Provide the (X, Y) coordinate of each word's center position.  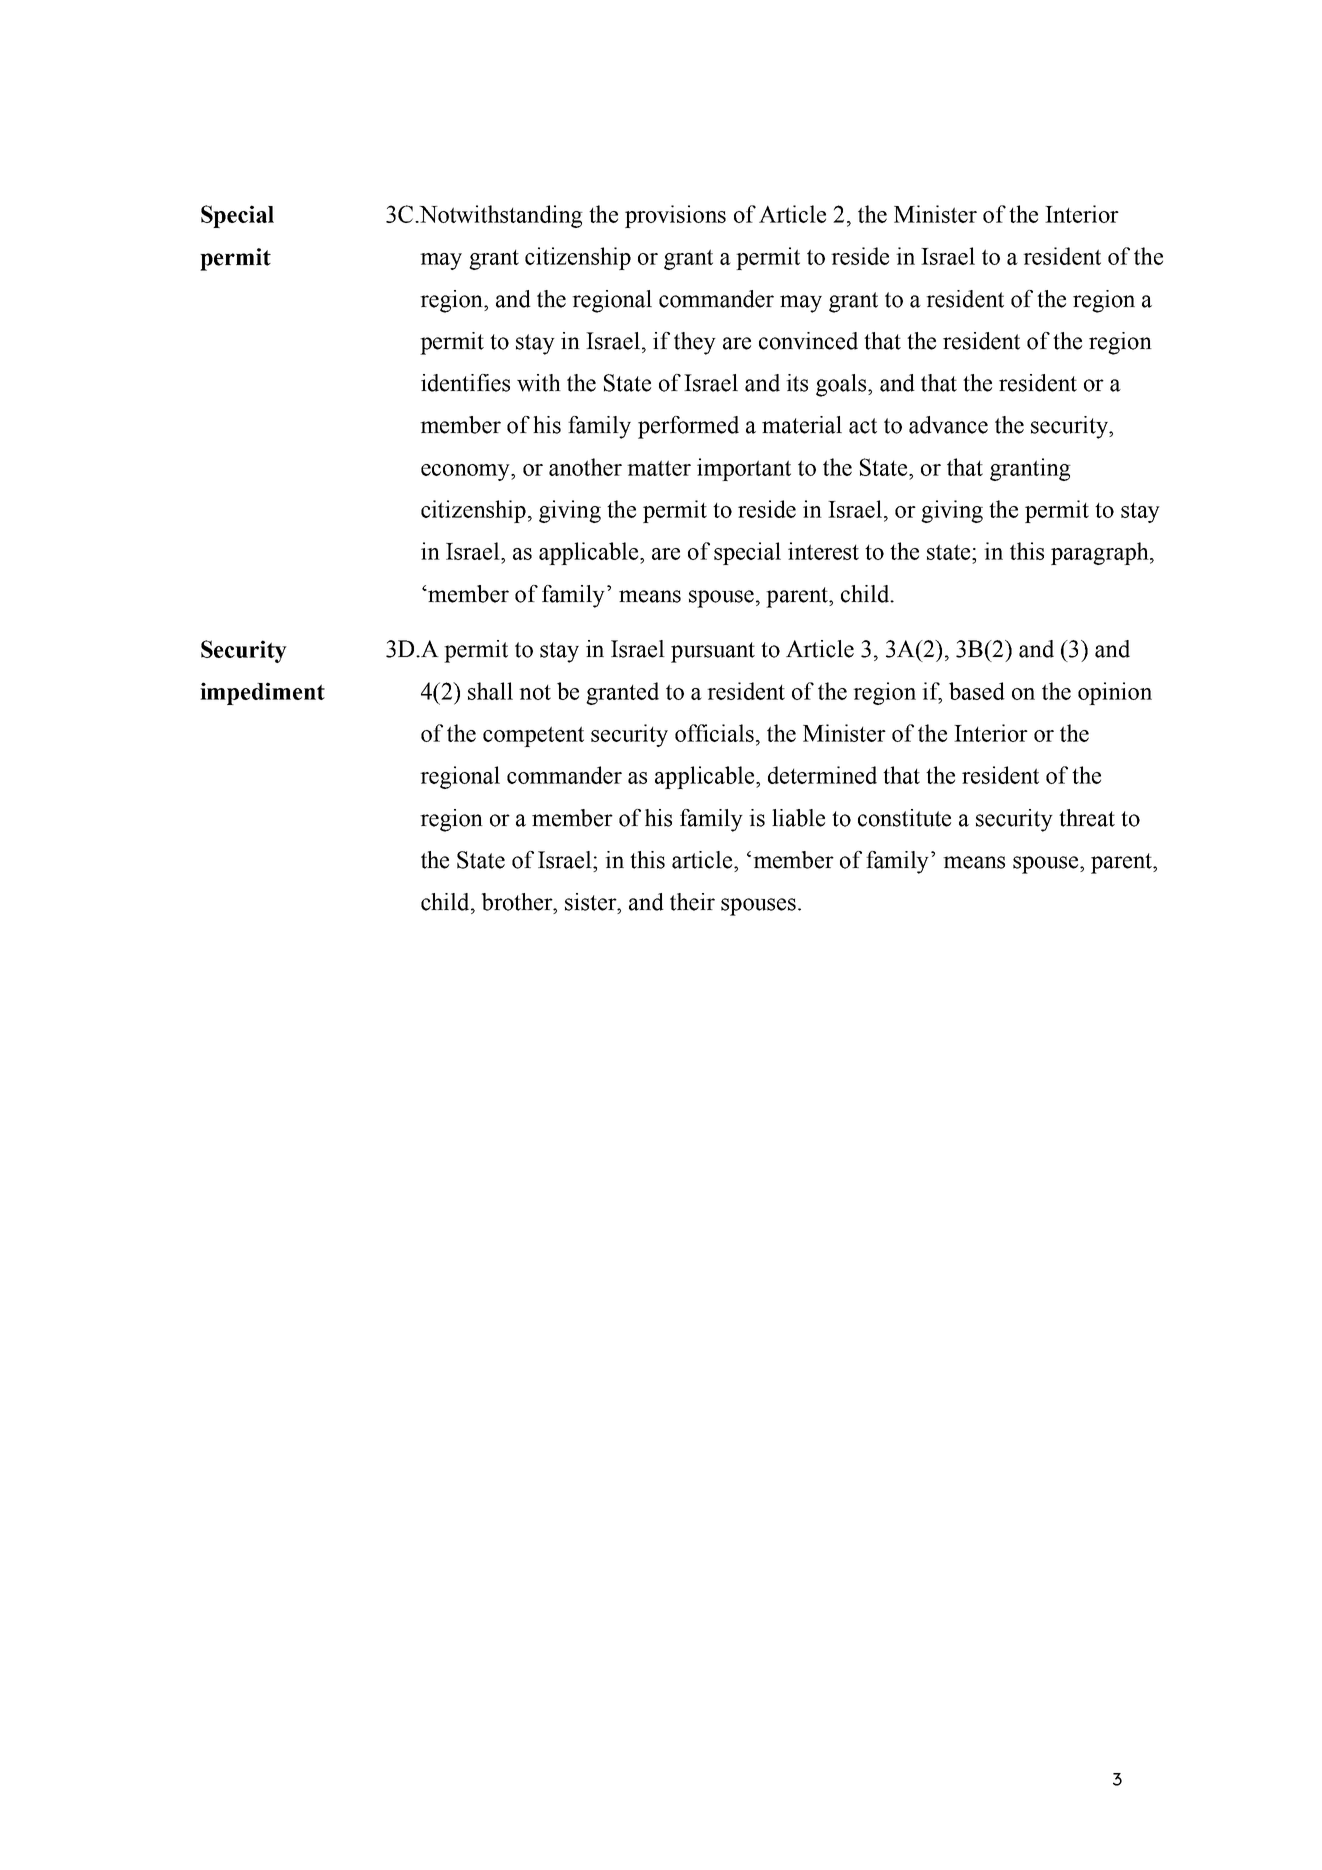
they (695, 343)
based (977, 691)
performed (688, 427)
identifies (465, 383)
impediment (262, 693)
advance (948, 425)
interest (823, 551)
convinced (808, 341)
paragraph (1101, 553)
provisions (675, 216)
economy (466, 472)
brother (518, 902)
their (692, 902)
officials (714, 733)
